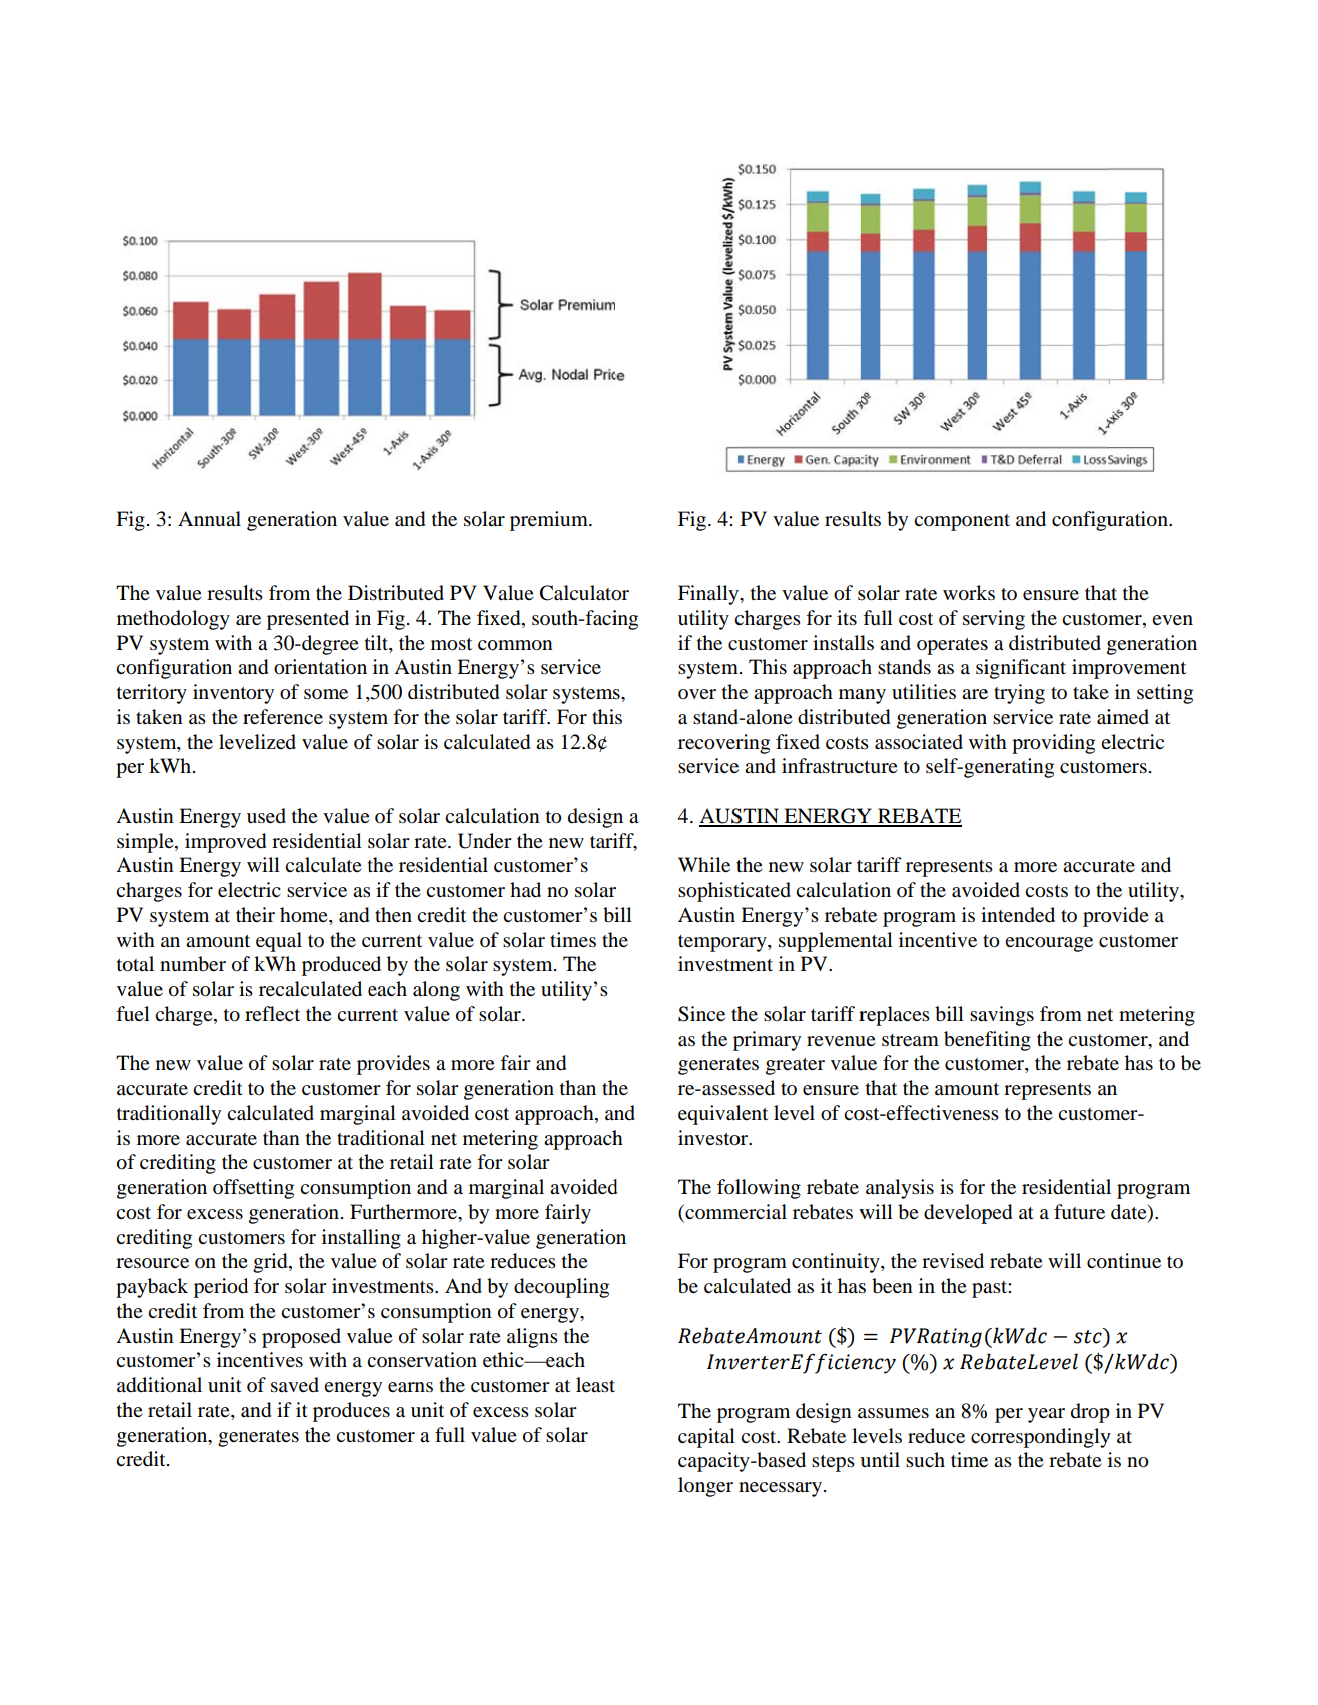 This screenshot has width=1318, height=1705. I want to click on capital, so click(706, 1438).
